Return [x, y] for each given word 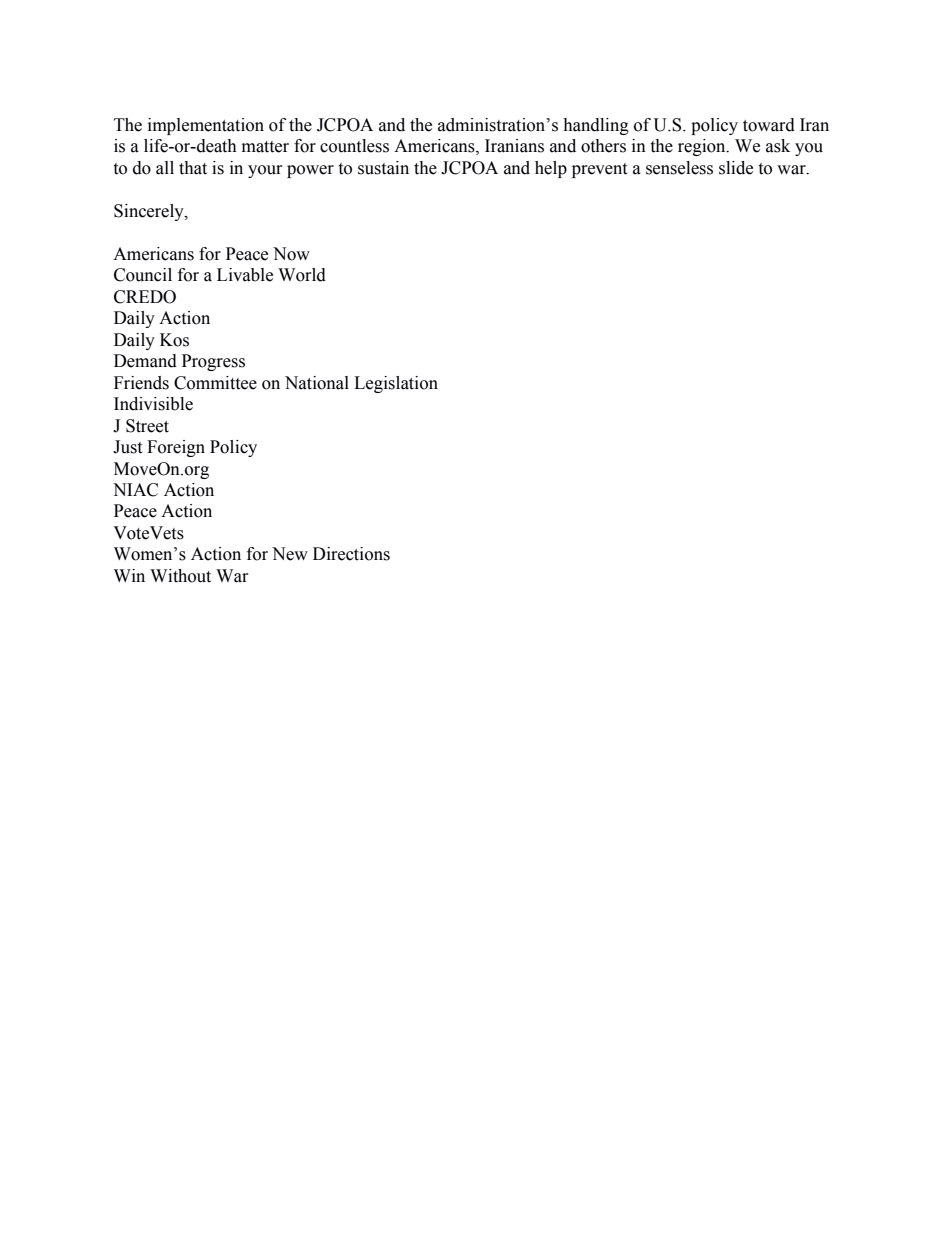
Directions [351, 554]
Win [129, 575]
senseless [679, 168]
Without [180, 576]
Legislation [396, 384]
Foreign [176, 448]
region [703, 147]
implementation [206, 126]
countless [354, 146]
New [290, 554]
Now [291, 254]
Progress [213, 362]
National [317, 383]
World [302, 275]
